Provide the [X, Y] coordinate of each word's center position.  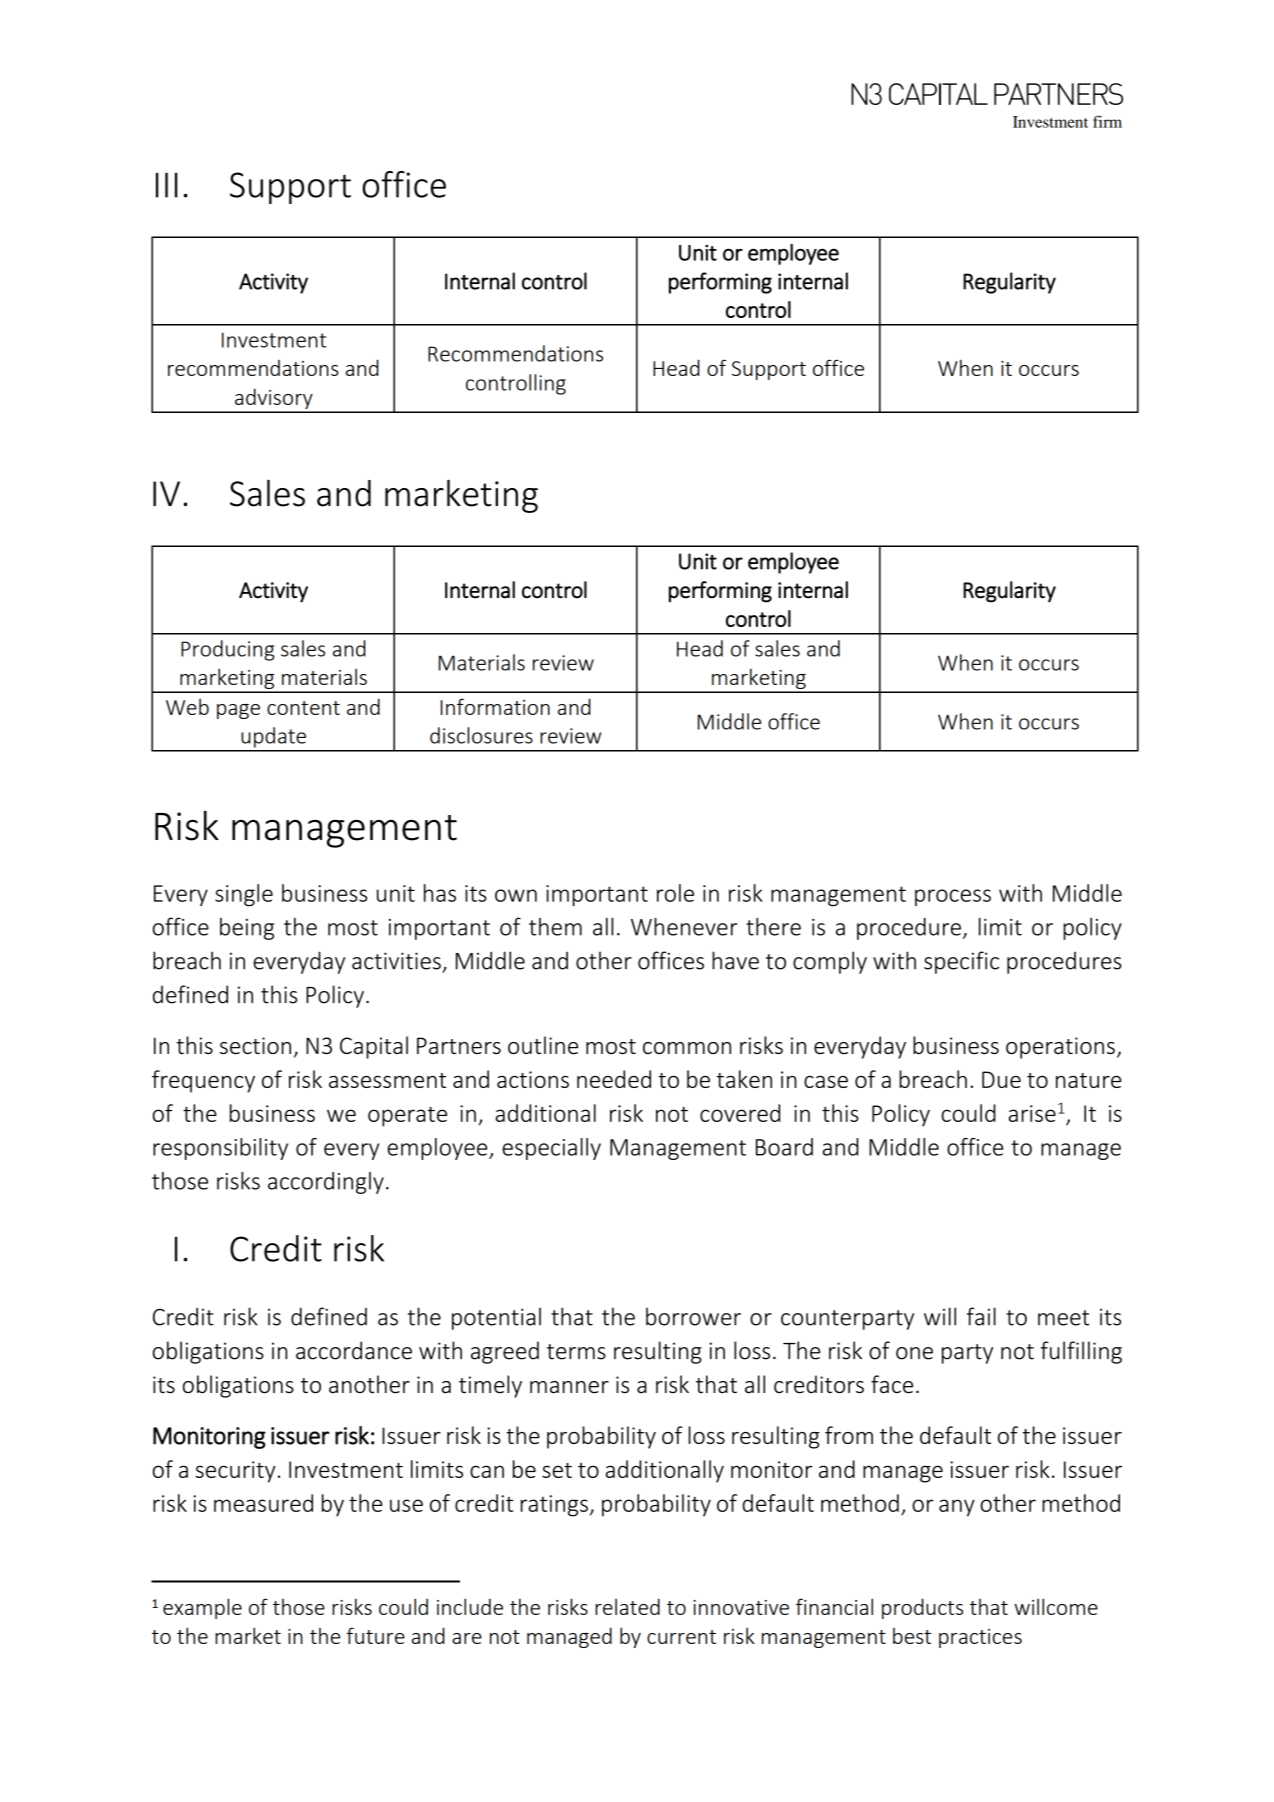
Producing [227, 650]
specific [961, 962]
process [953, 897]
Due [1001, 1079]
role [675, 893]
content [303, 708]
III [166, 185]
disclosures [481, 735]
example [202, 1608]
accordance [354, 1350]
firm [1107, 121]
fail [981, 1316]
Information [495, 706]
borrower [693, 1316]
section [255, 1045]
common [687, 1048]
